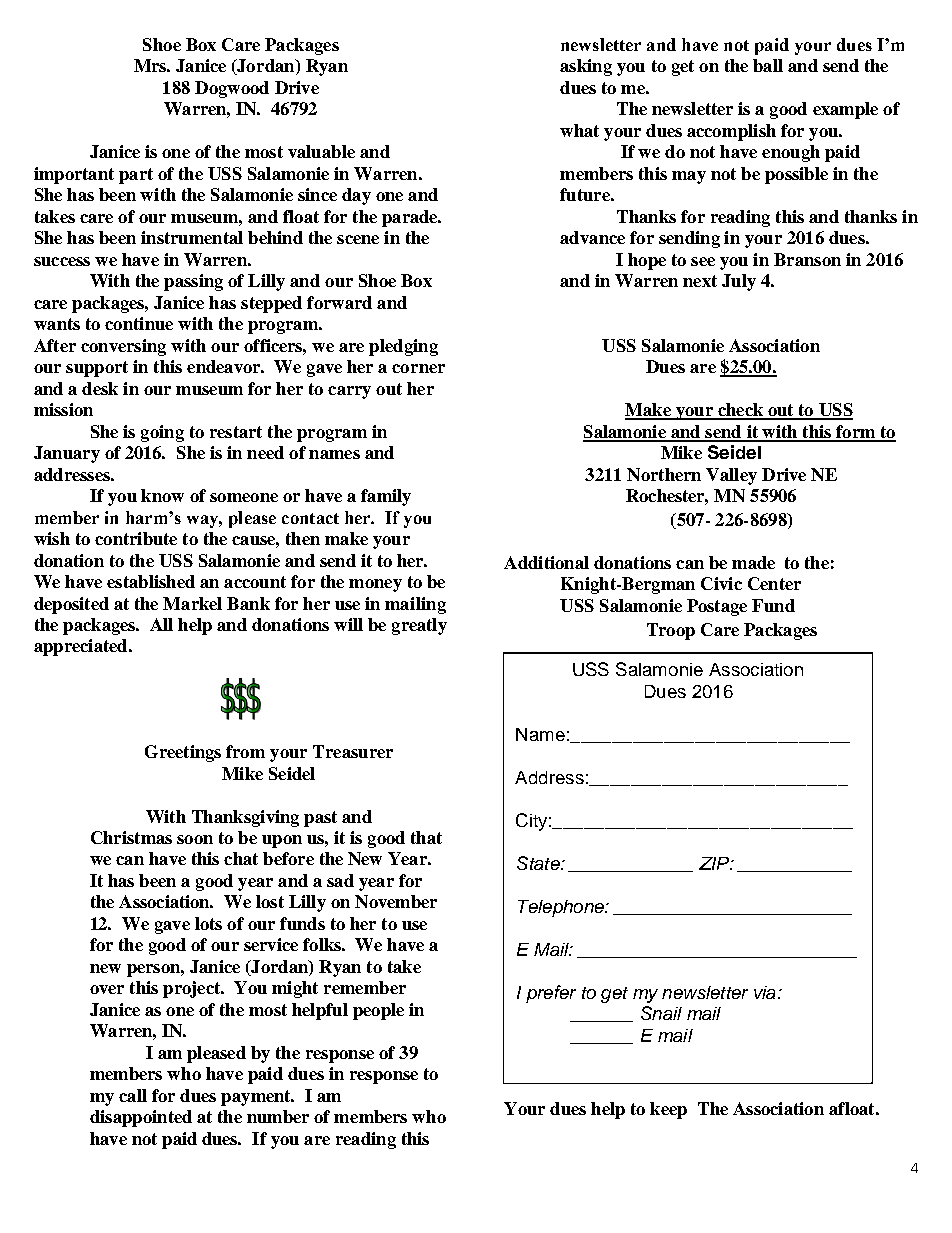 The image size is (952, 1233). What do you see at coordinates (579, 130) in the image?
I see `what` at bounding box center [579, 130].
